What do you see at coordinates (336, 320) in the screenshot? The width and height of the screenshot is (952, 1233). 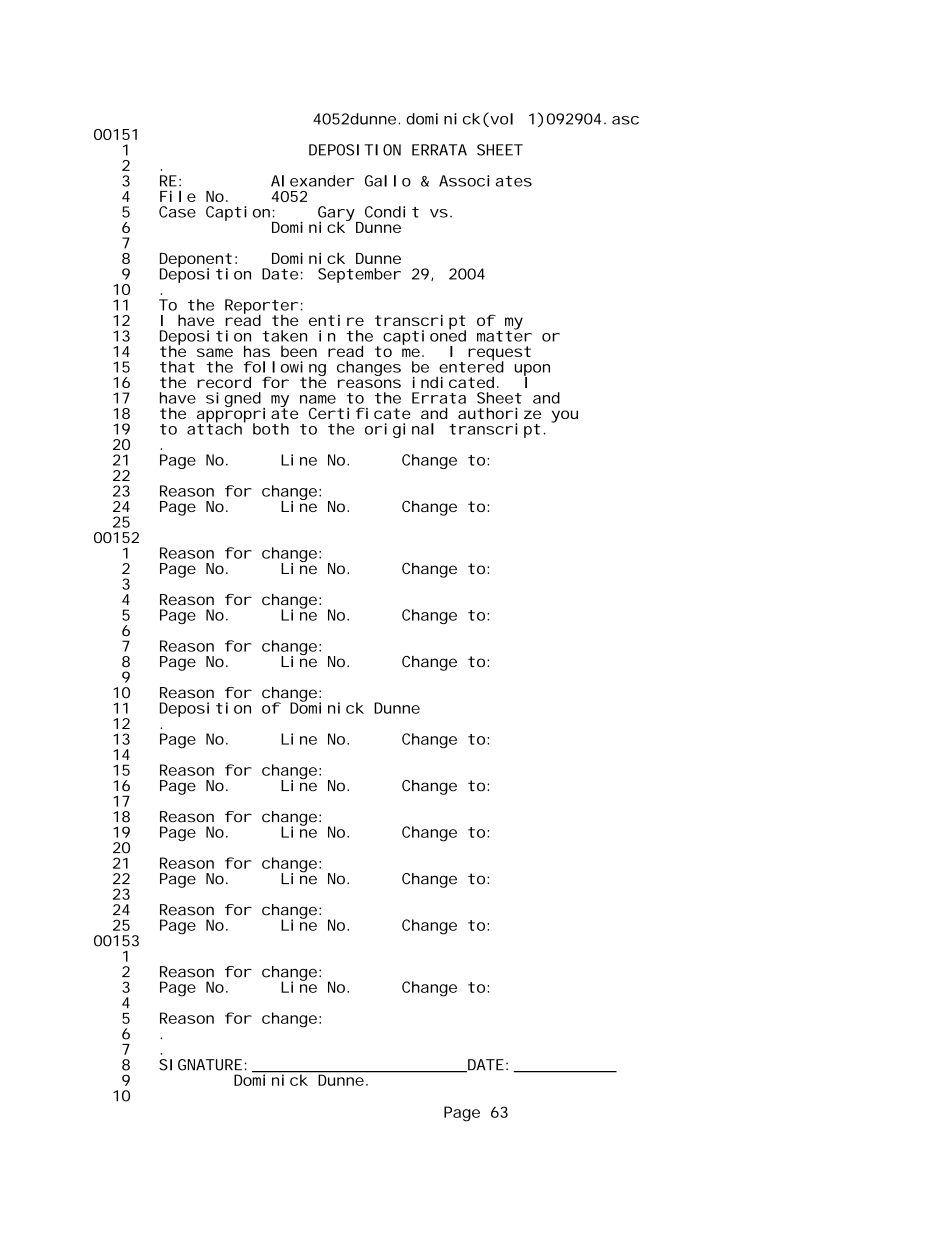 I see `entire` at bounding box center [336, 320].
